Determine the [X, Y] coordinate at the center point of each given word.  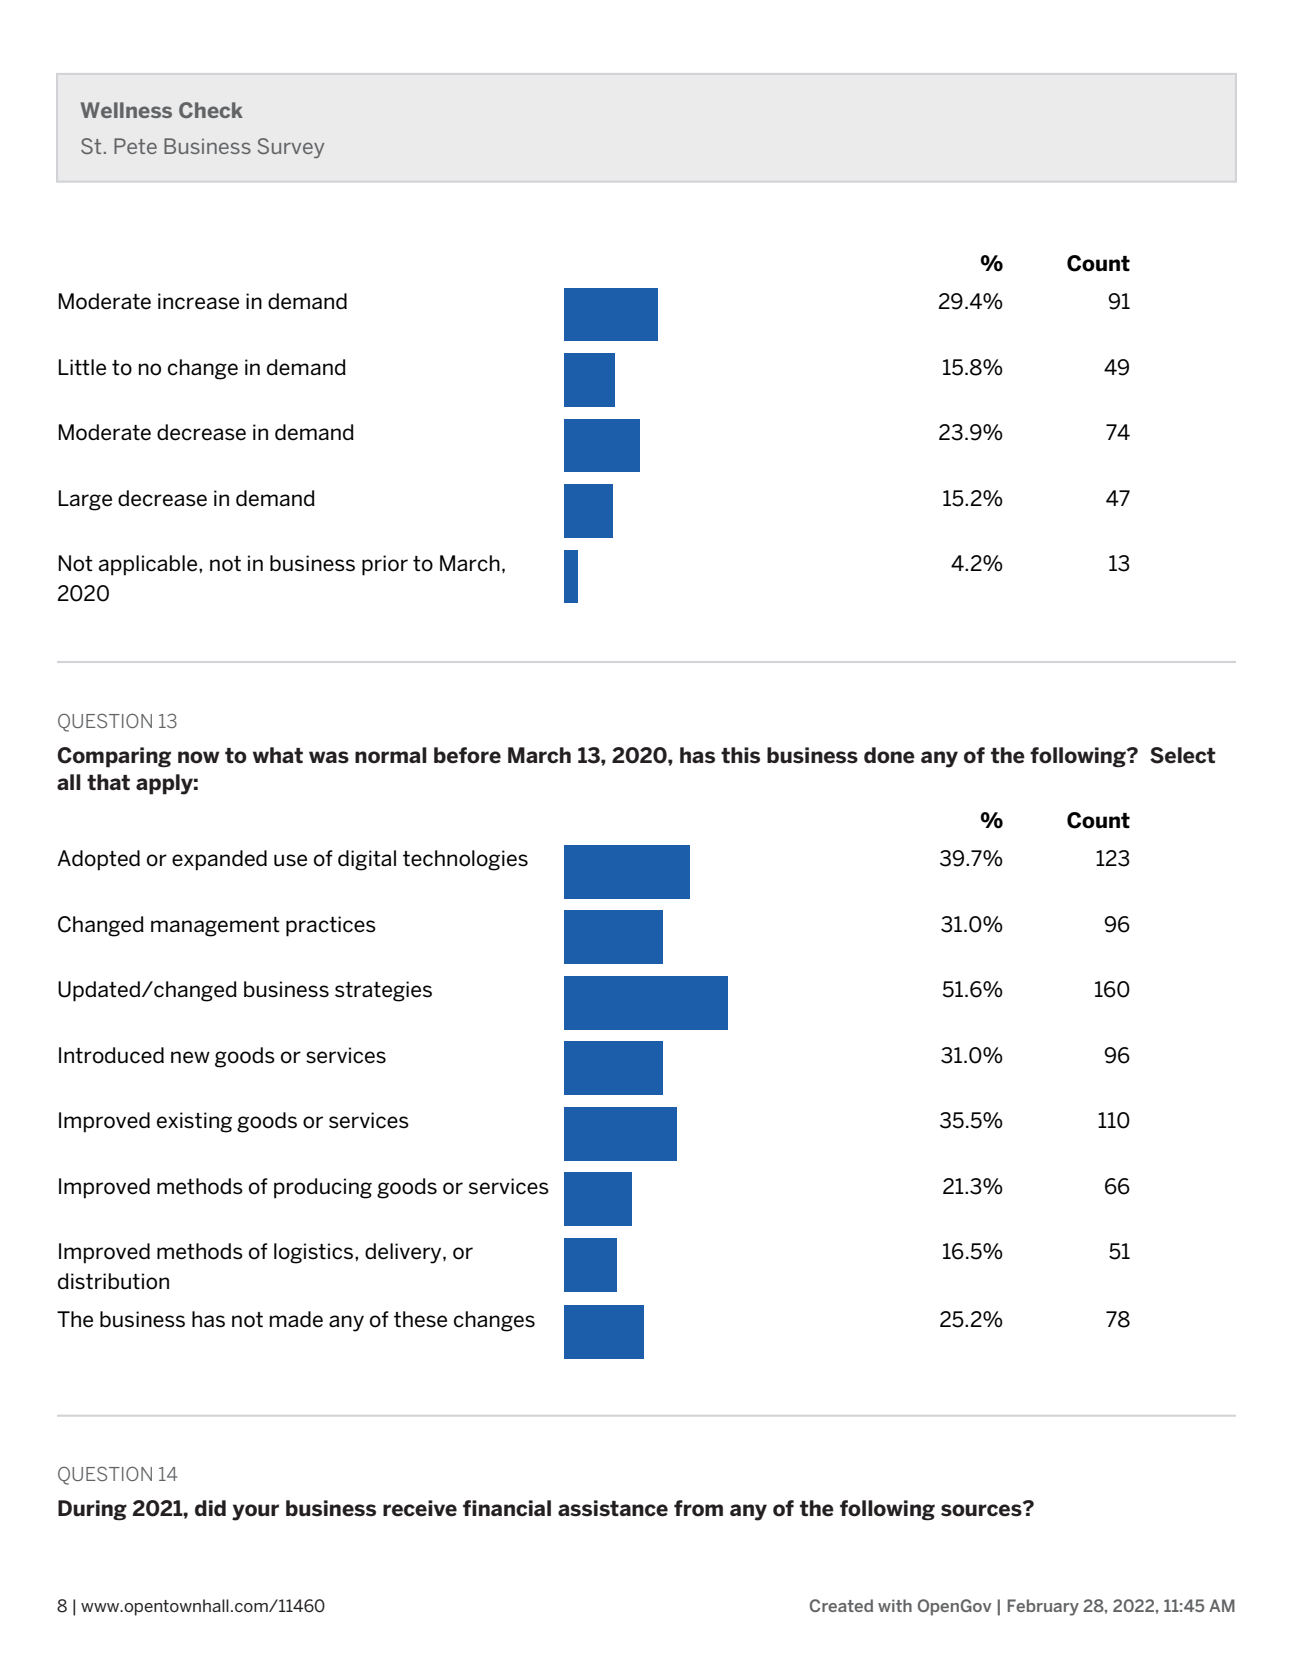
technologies [465, 860]
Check [211, 110]
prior [385, 565]
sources [982, 1509]
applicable [149, 565]
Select [1183, 755]
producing [323, 1188]
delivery [404, 1253]
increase [198, 301]
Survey [290, 148]
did [210, 1508]
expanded [219, 860]
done [889, 755]
